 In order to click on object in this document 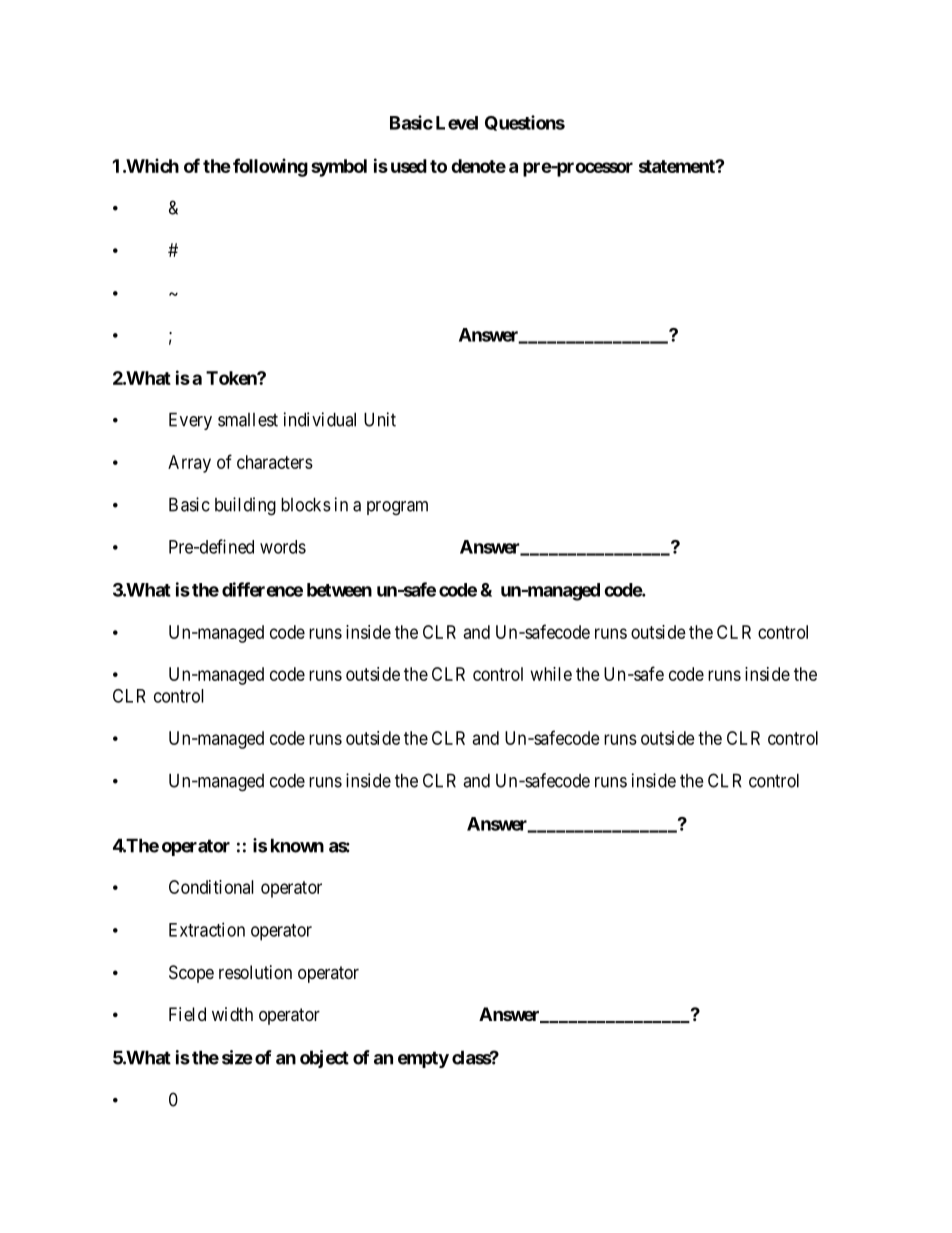, I will do `click(324, 1059)`.
